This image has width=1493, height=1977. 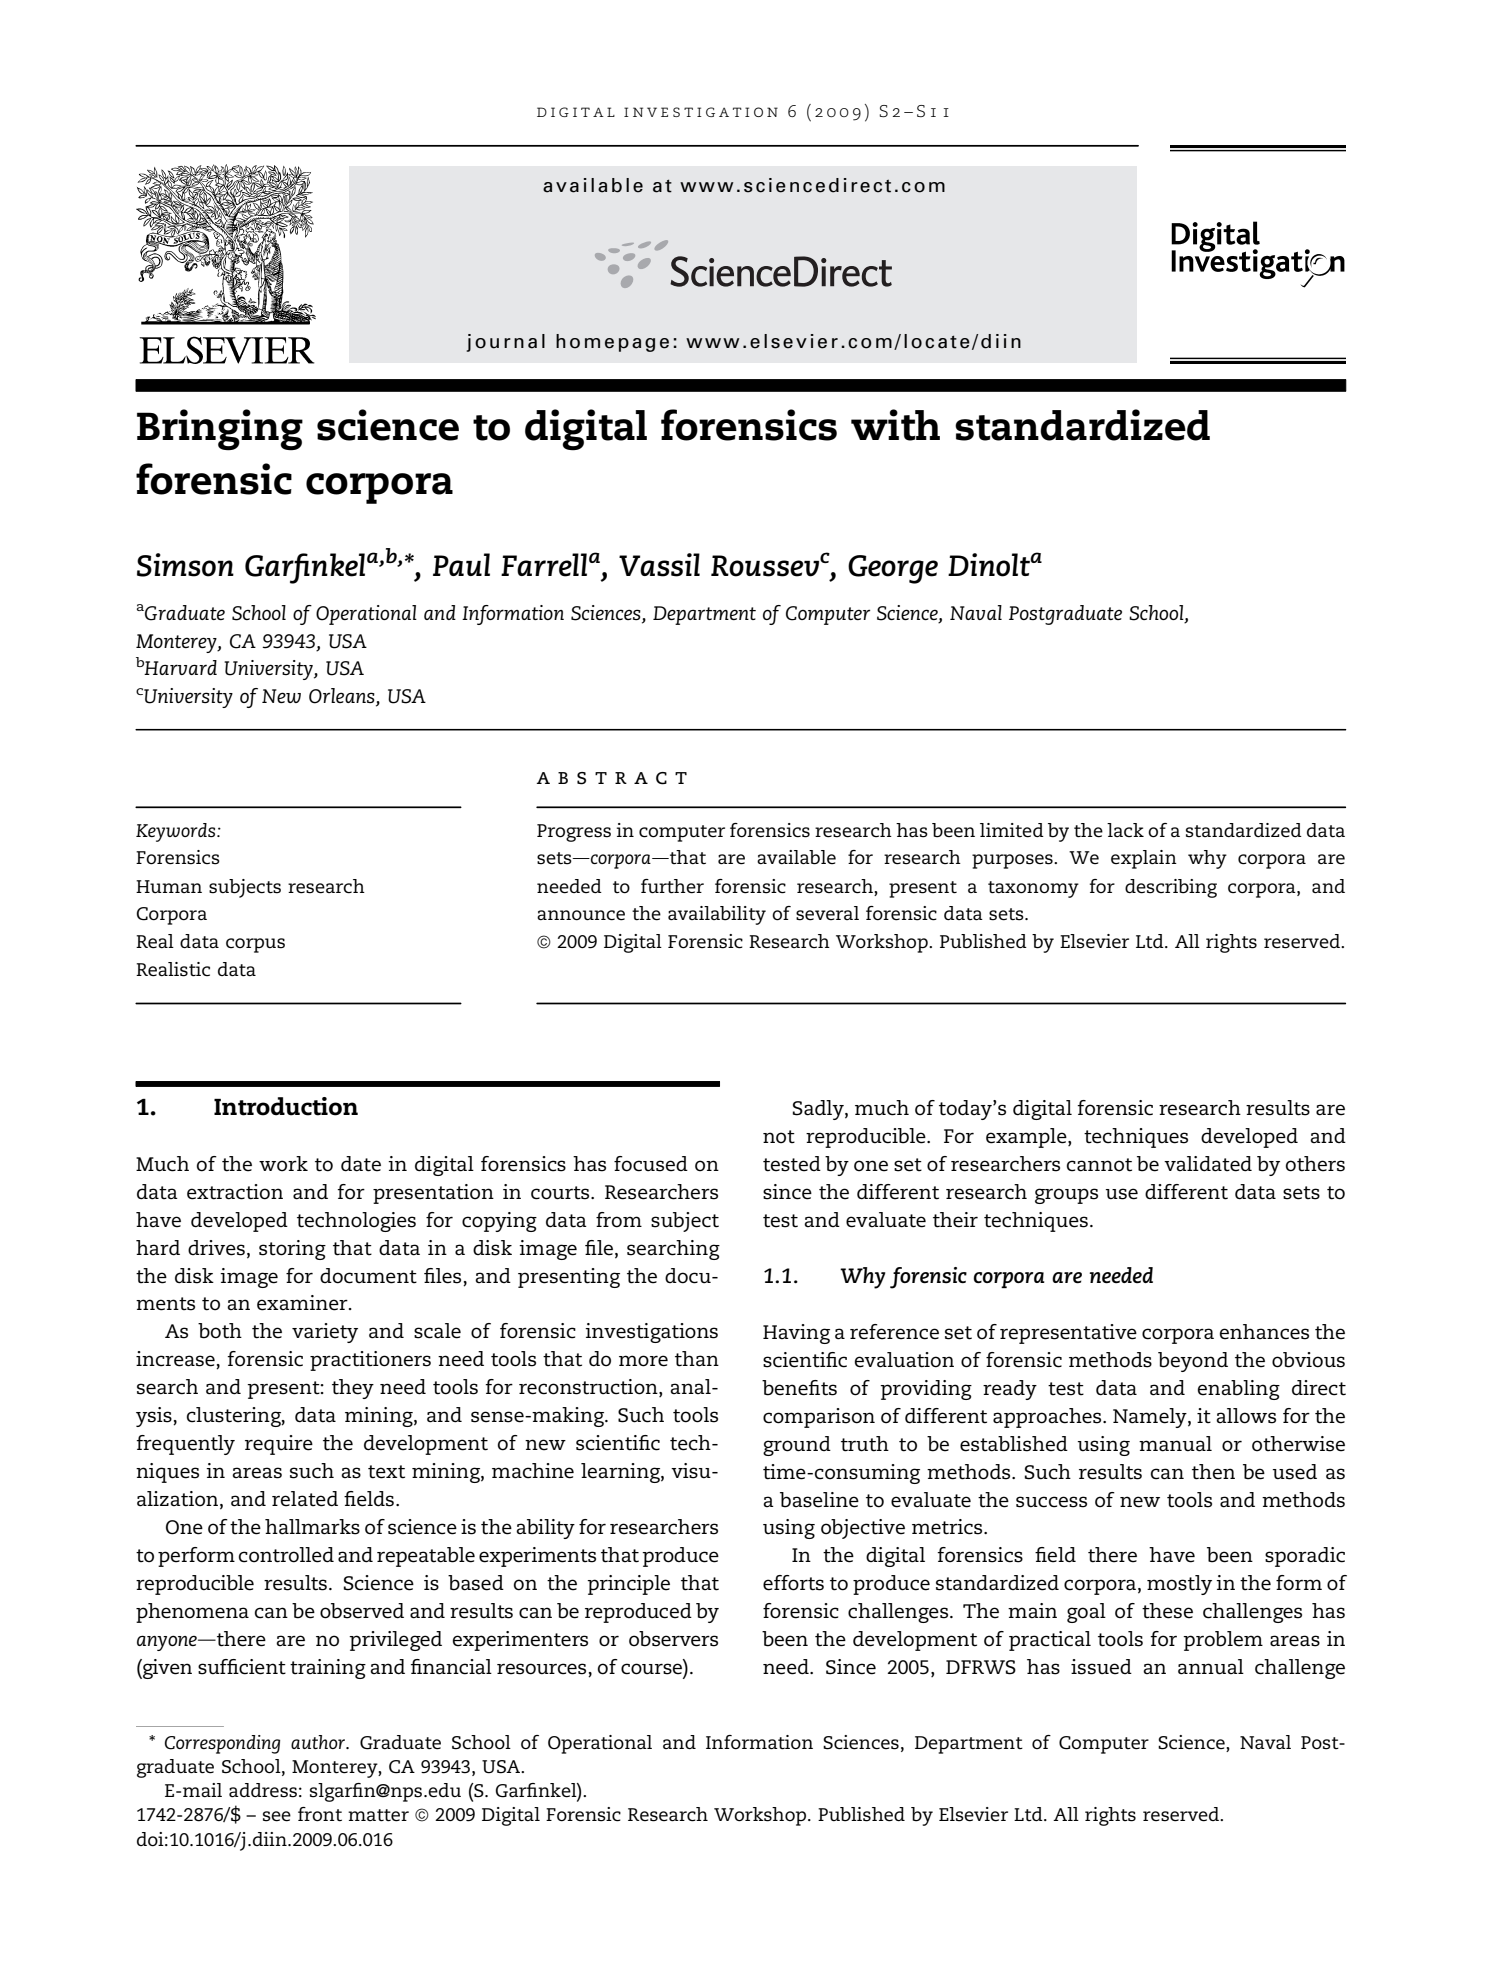 What do you see at coordinates (895, 425) in the image?
I see `with` at bounding box center [895, 425].
